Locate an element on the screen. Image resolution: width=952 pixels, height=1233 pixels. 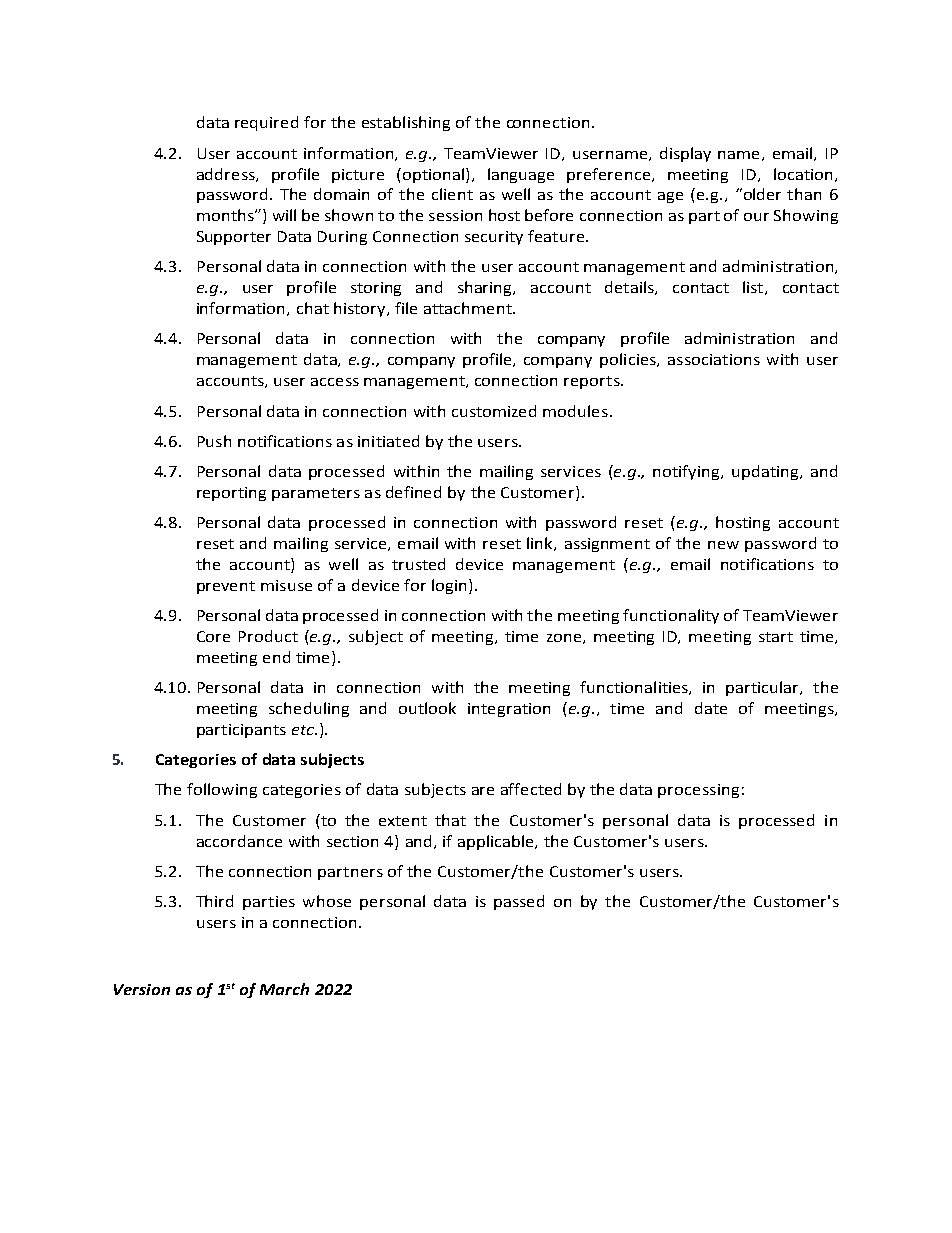
display is located at coordinates (685, 154).
